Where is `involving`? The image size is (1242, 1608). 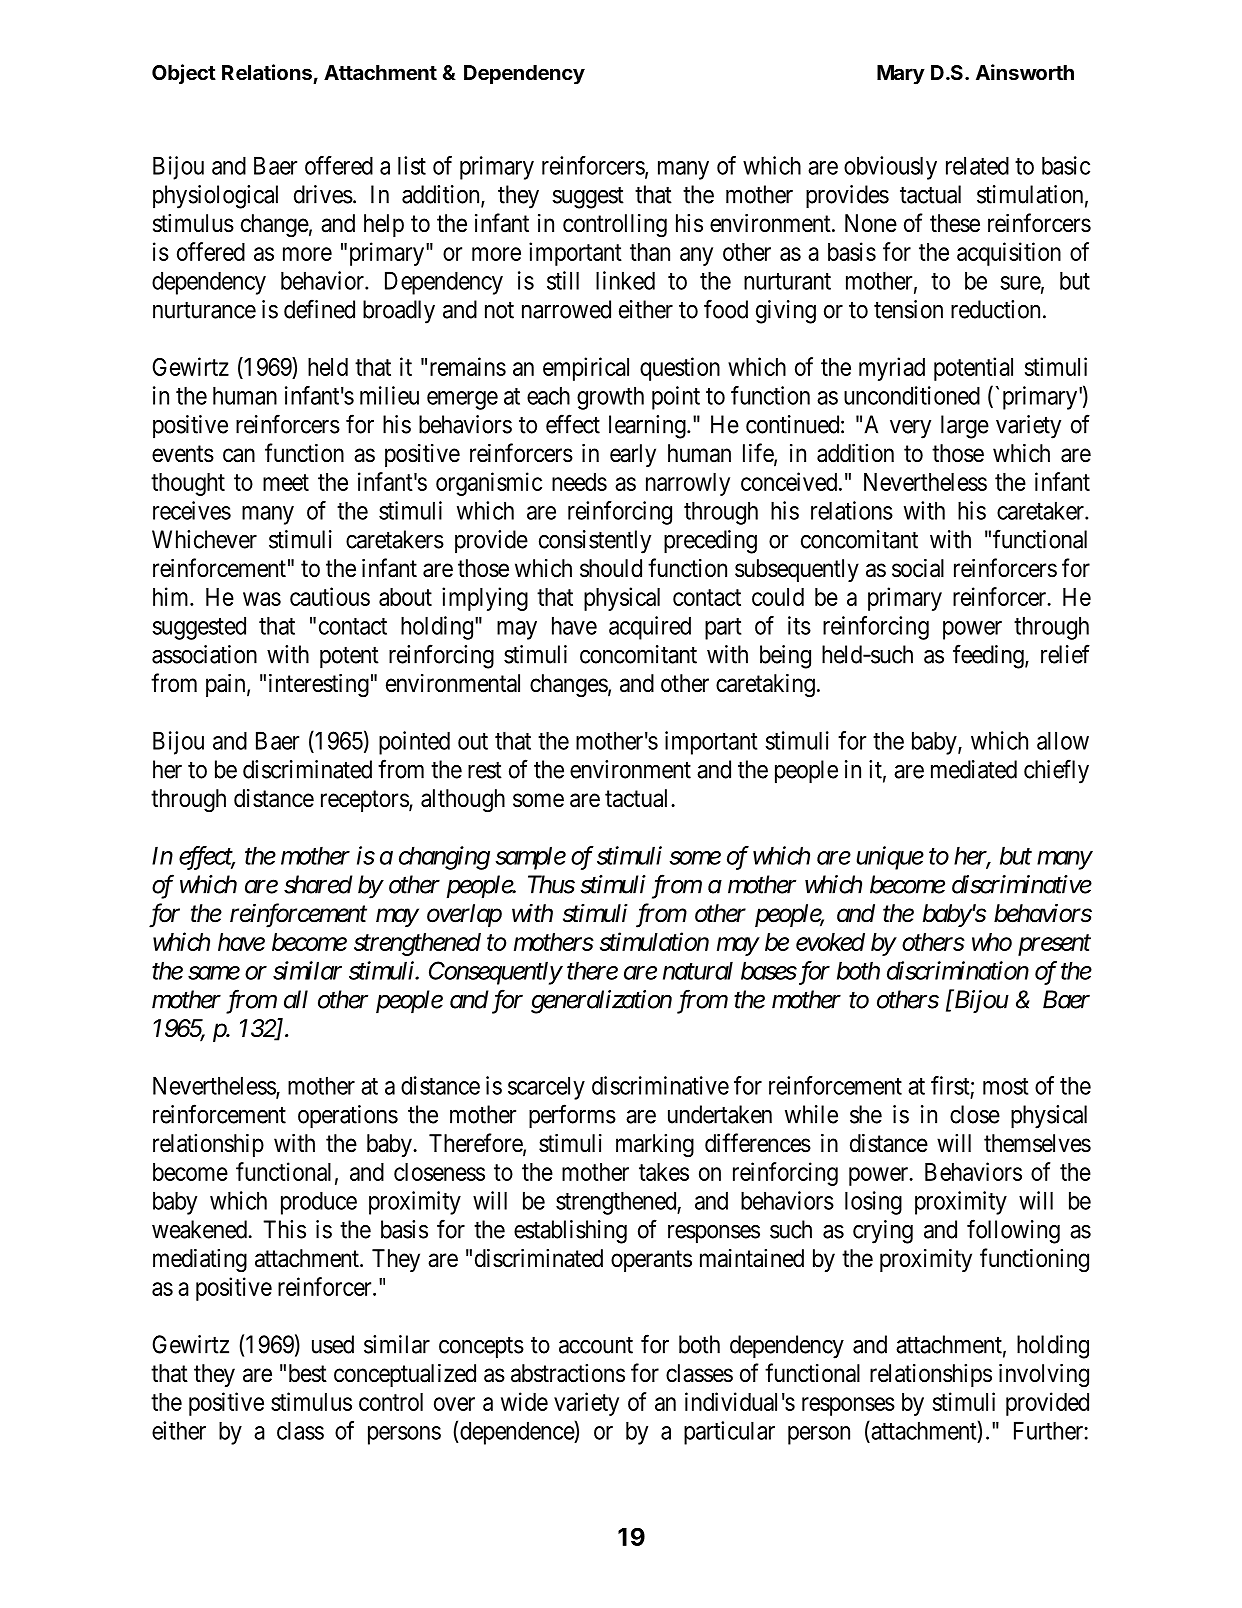
involving is located at coordinates (1044, 1375).
